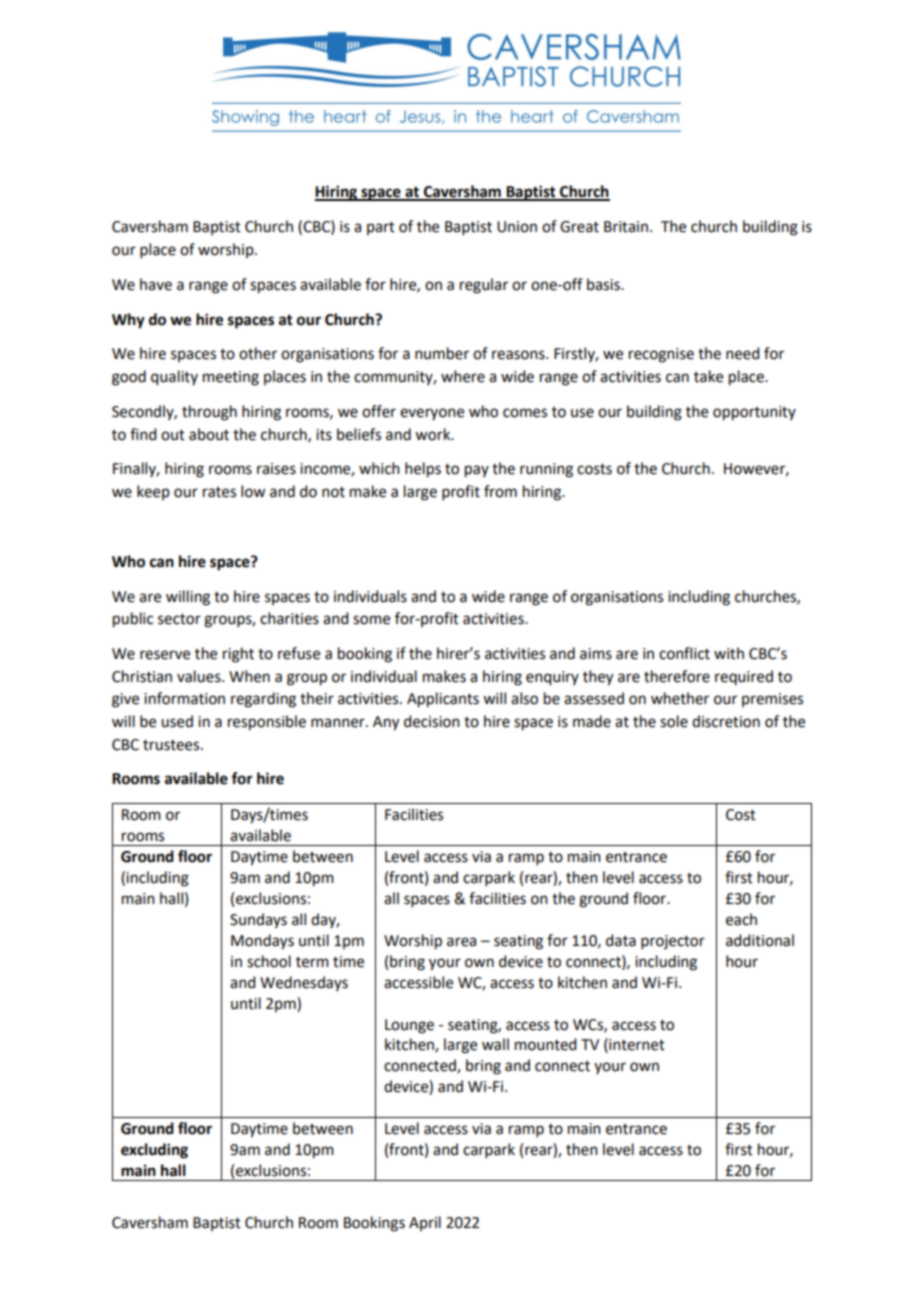  I want to click on have, so click(156, 284).
